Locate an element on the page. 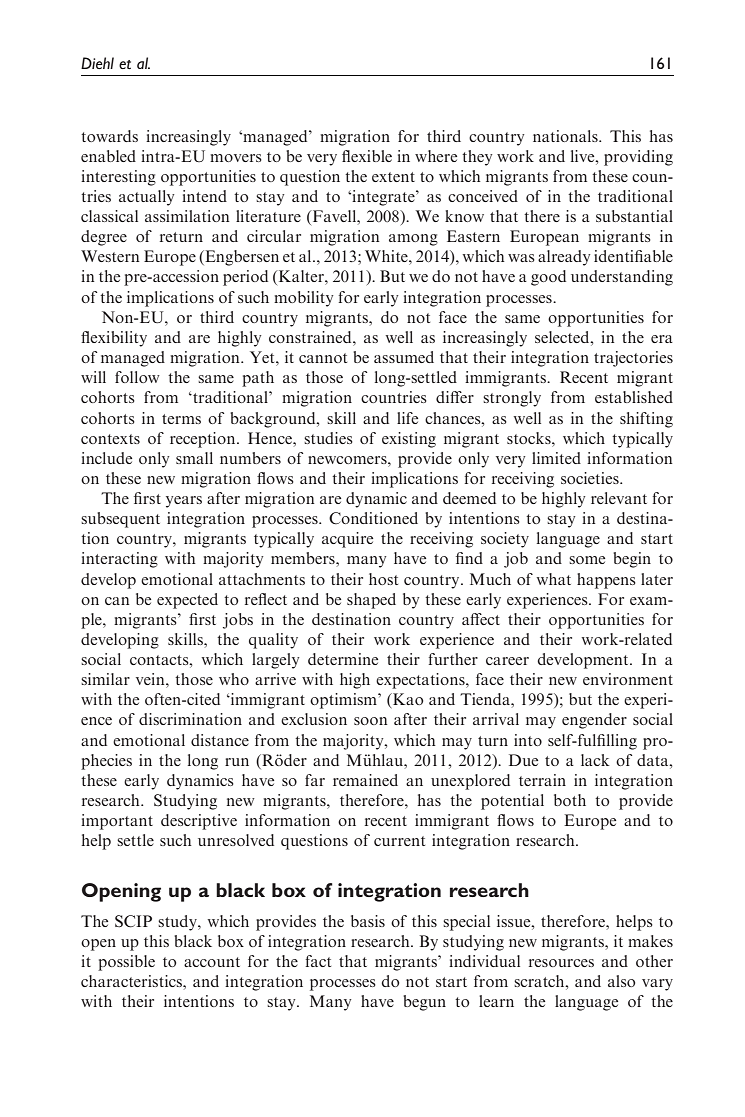 Image resolution: width=745 pixels, height=1117 pixels. engender is located at coordinates (594, 721).
